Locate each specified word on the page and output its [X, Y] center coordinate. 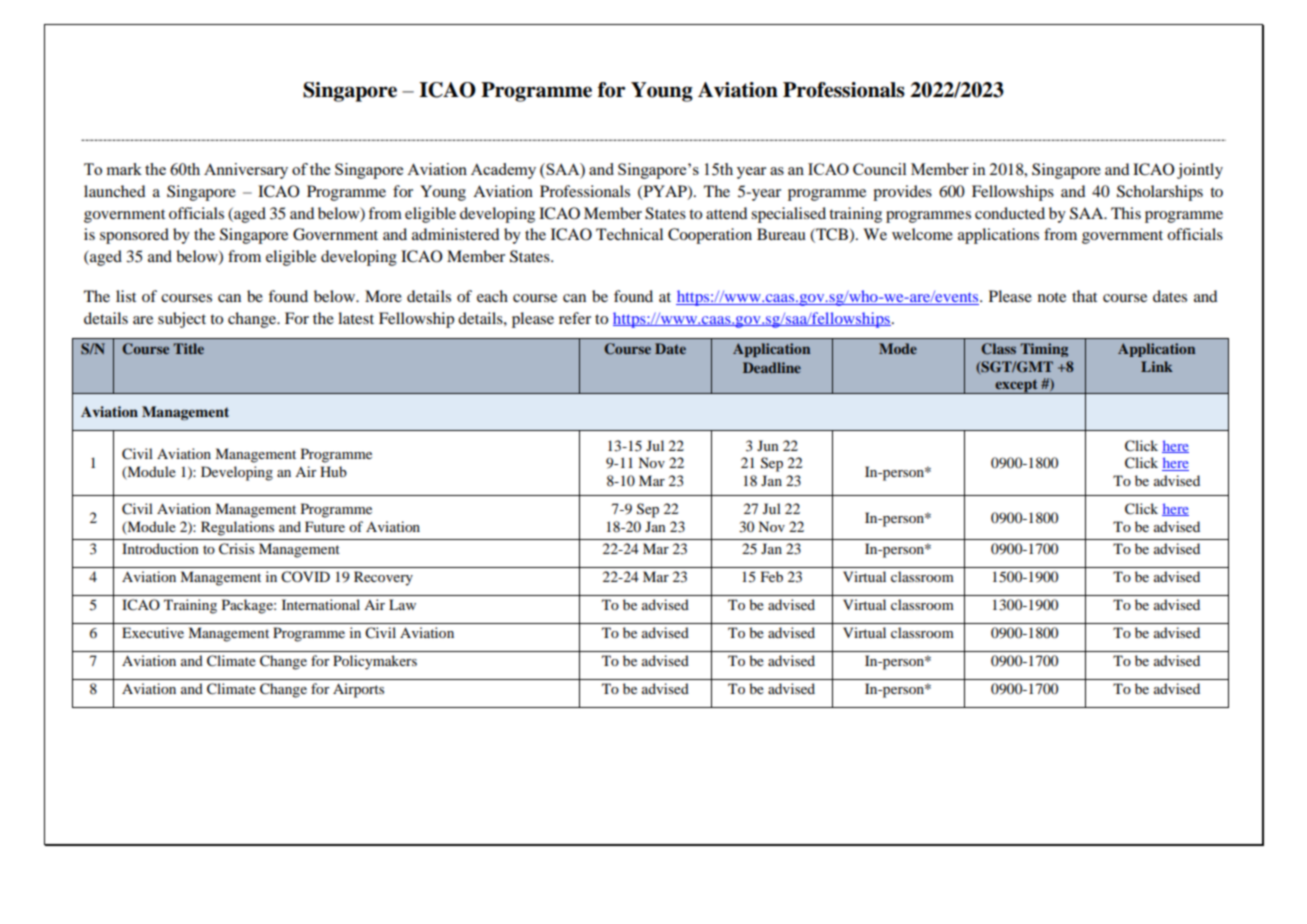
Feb [772, 576]
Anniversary [246, 171]
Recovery [383, 578]
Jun [768, 445]
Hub [333, 471]
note [1052, 297]
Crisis [236, 549]
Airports [358, 690]
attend [726, 213]
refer [575, 318]
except [1016, 386]
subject [182, 320]
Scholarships [1160, 193]
